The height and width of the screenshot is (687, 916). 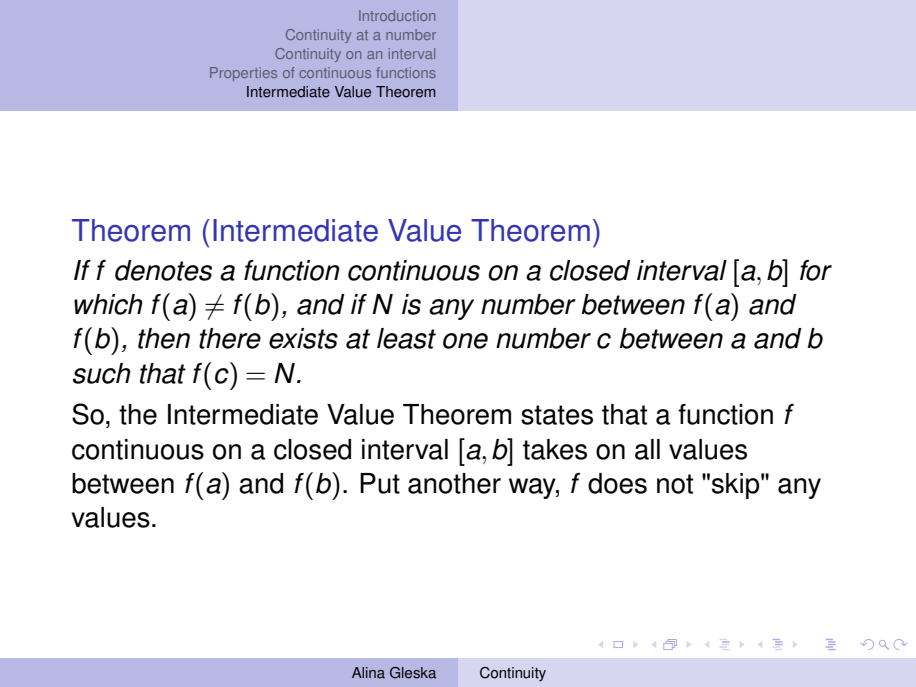 What do you see at coordinates (406, 338) in the screenshot?
I see `least` at bounding box center [406, 338].
